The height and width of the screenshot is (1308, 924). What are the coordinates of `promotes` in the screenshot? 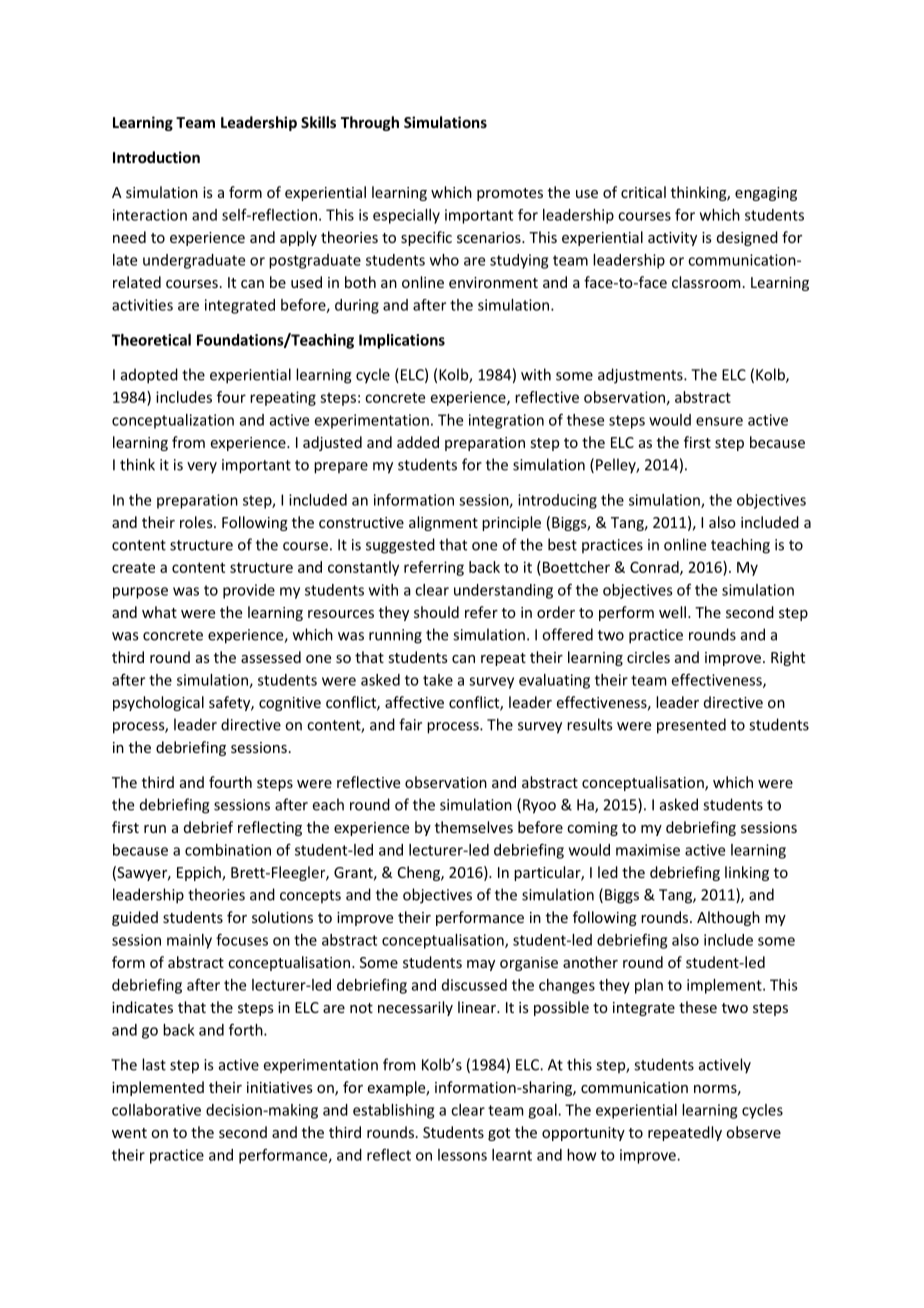 It's located at (510, 194).
